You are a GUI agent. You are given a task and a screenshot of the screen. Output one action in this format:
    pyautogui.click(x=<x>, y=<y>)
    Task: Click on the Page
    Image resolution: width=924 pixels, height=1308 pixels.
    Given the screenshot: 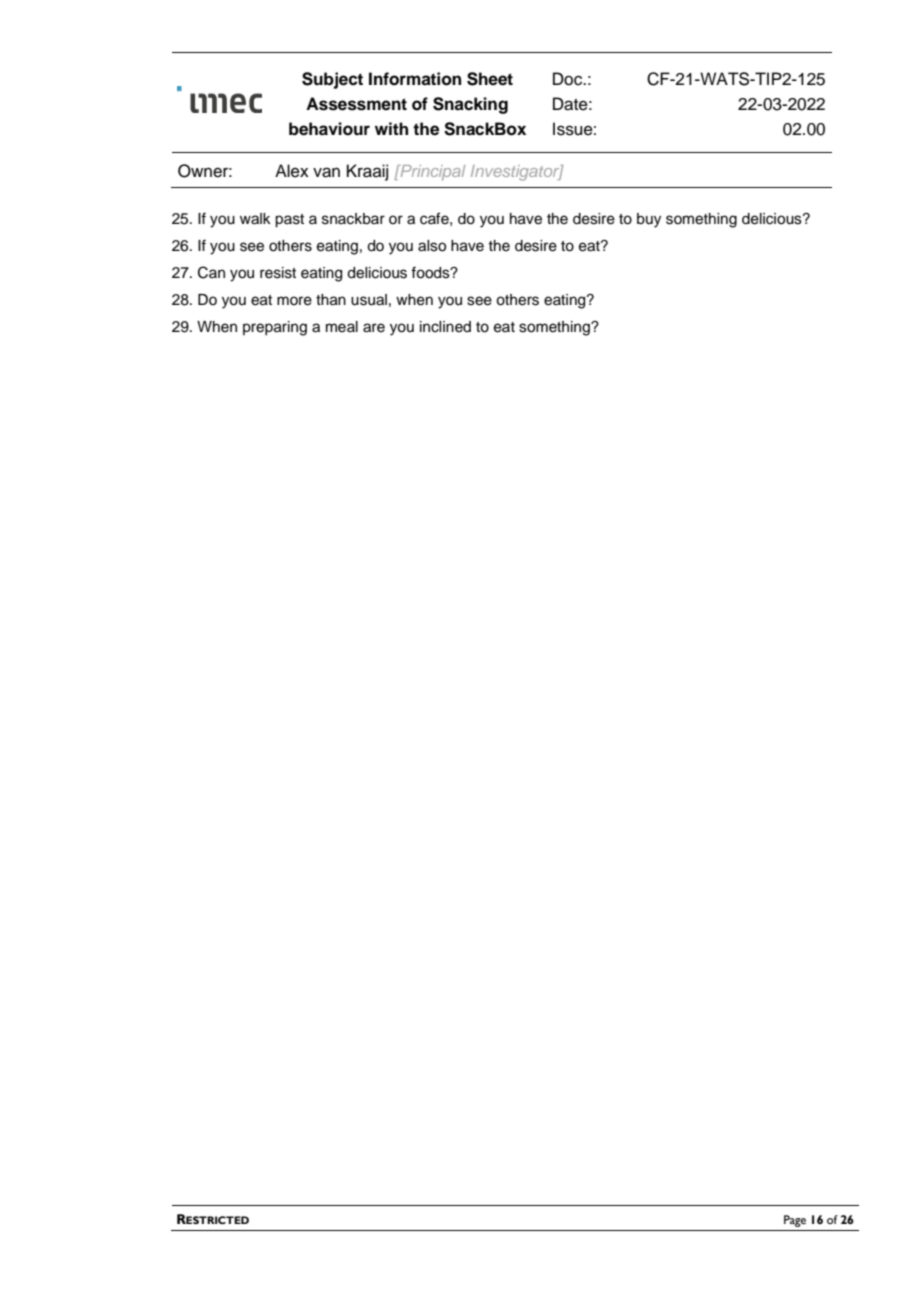 What is the action you would take?
    pyautogui.click(x=795, y=1221)
